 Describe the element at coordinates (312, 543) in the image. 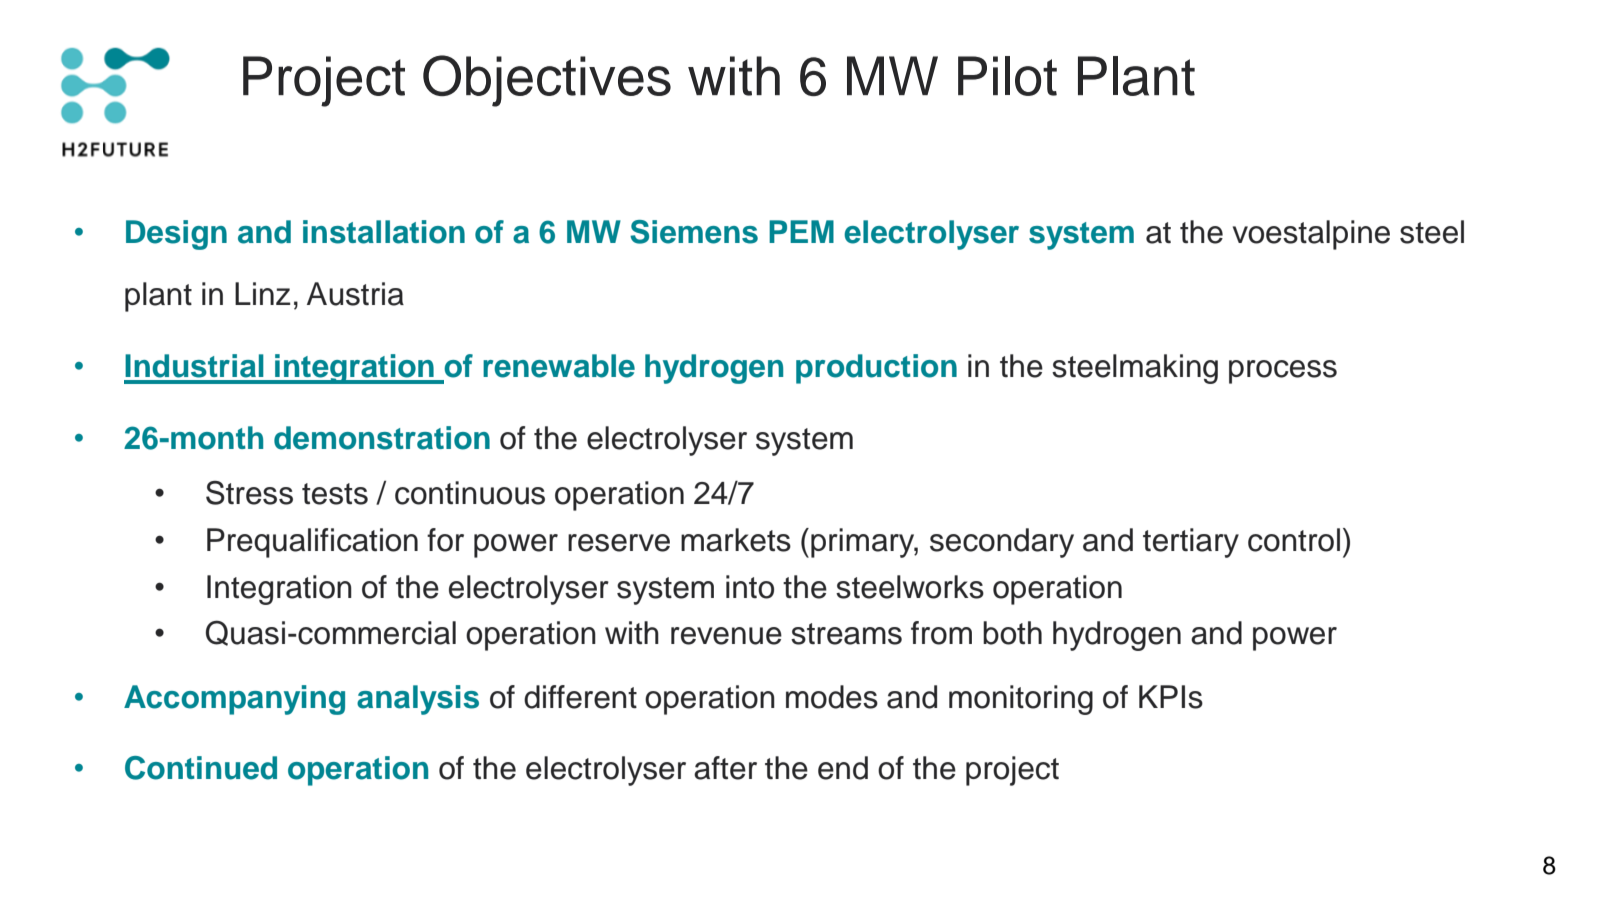

I see `Prequalification` at that location.
